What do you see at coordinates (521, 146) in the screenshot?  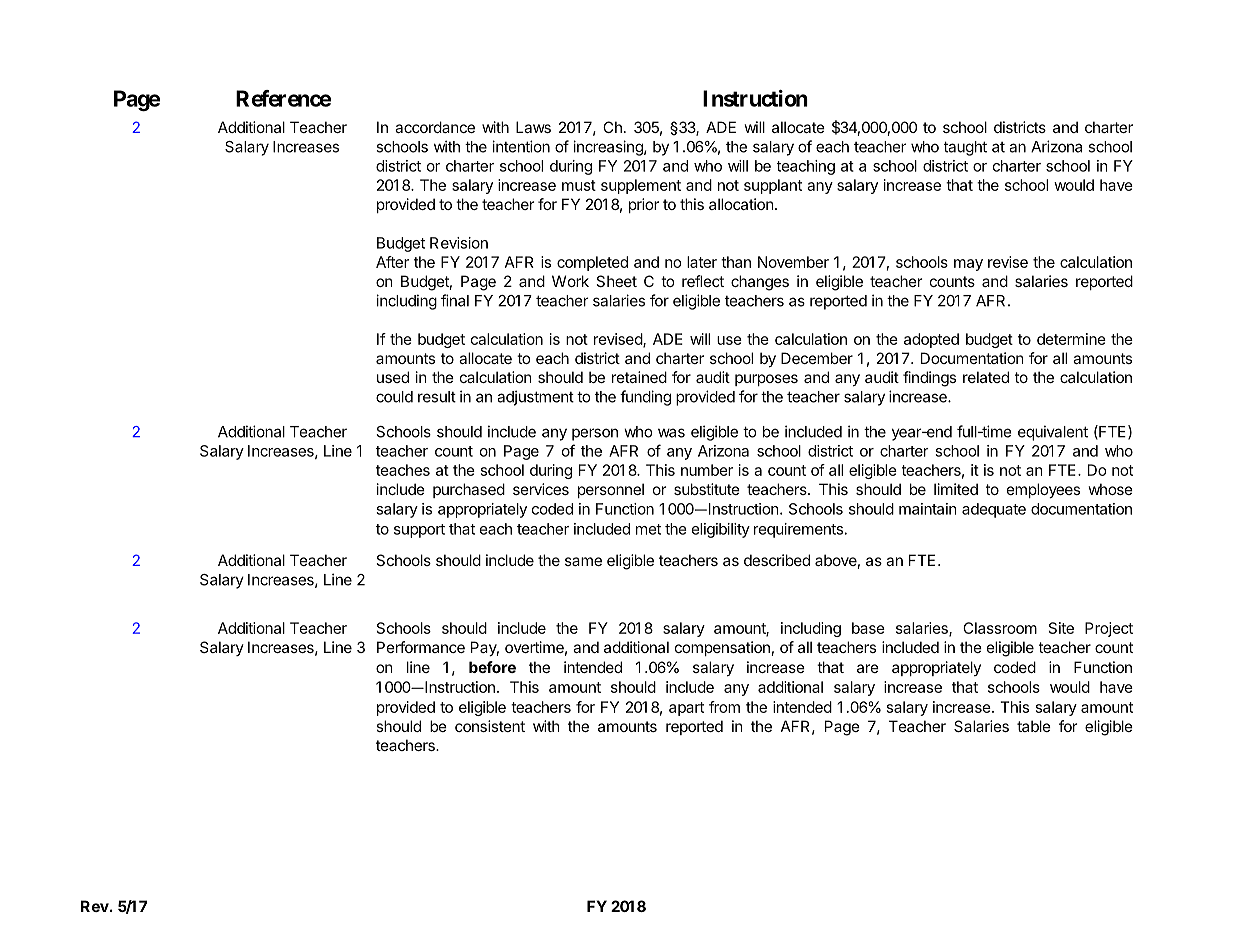 I see `intention` at bounding box center [521, 146].
